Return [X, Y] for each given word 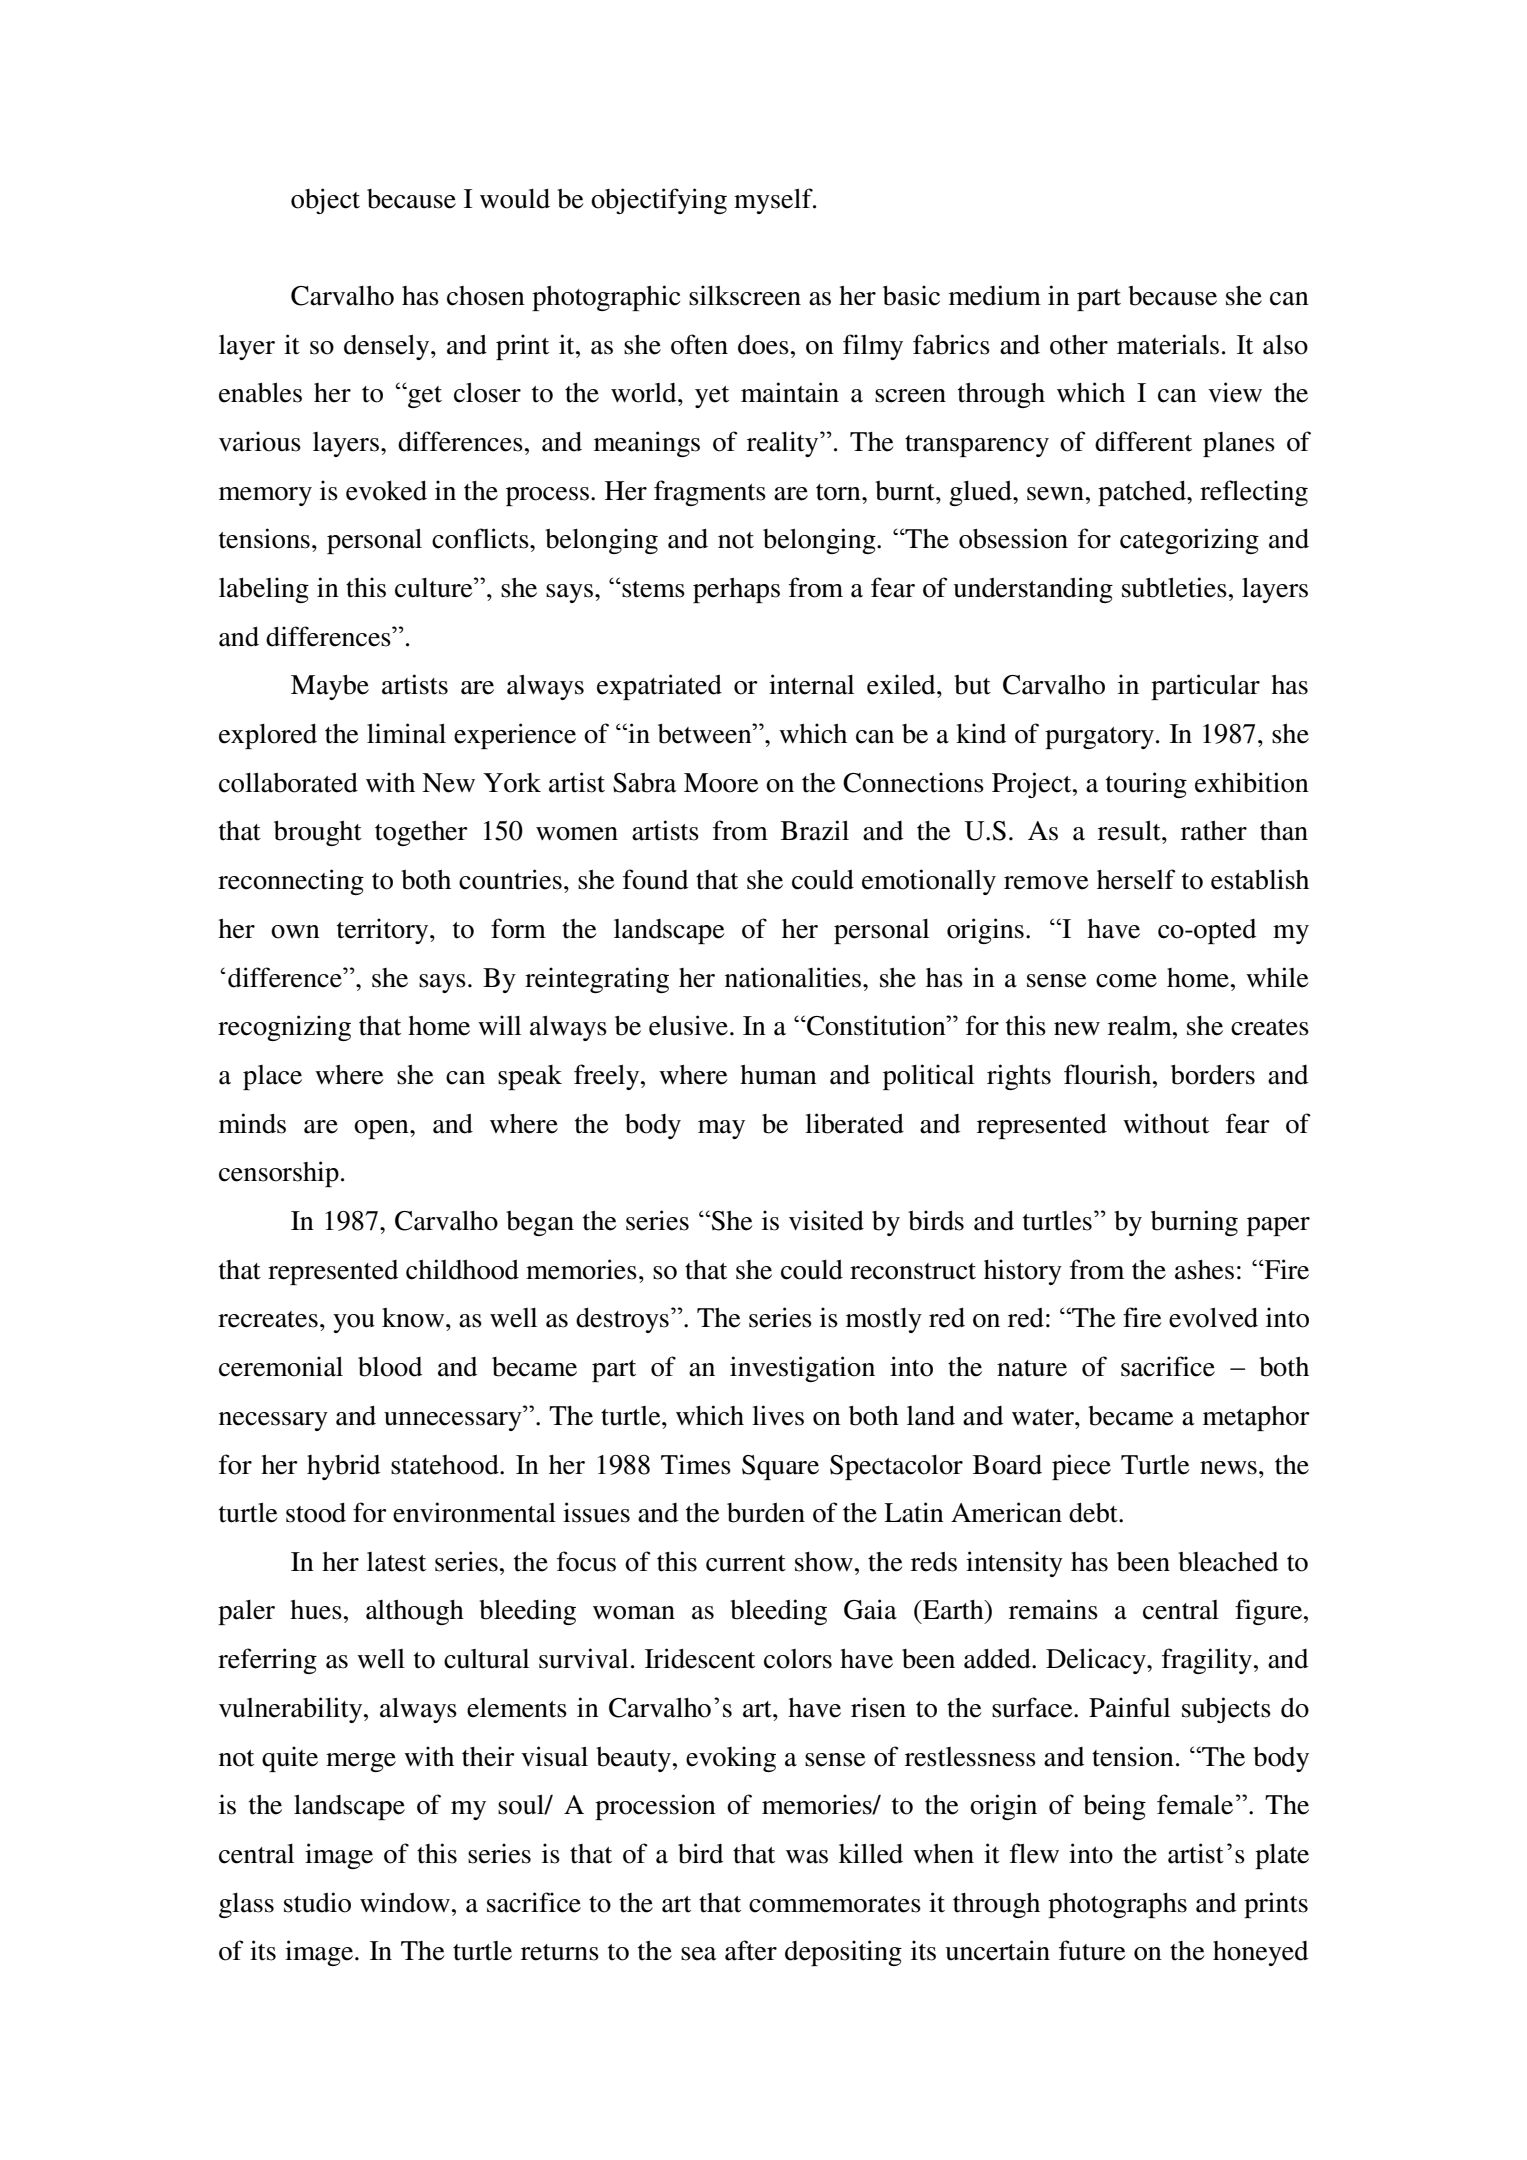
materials [1168, 344]
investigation [802, 1369]
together [421, 833]
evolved [1213, 1317]
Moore [721, 783]
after [751, 1950]
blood [390, 1367]
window [405, 1902]
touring [1146, 785]
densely [388, 347]
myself [774, 201]
